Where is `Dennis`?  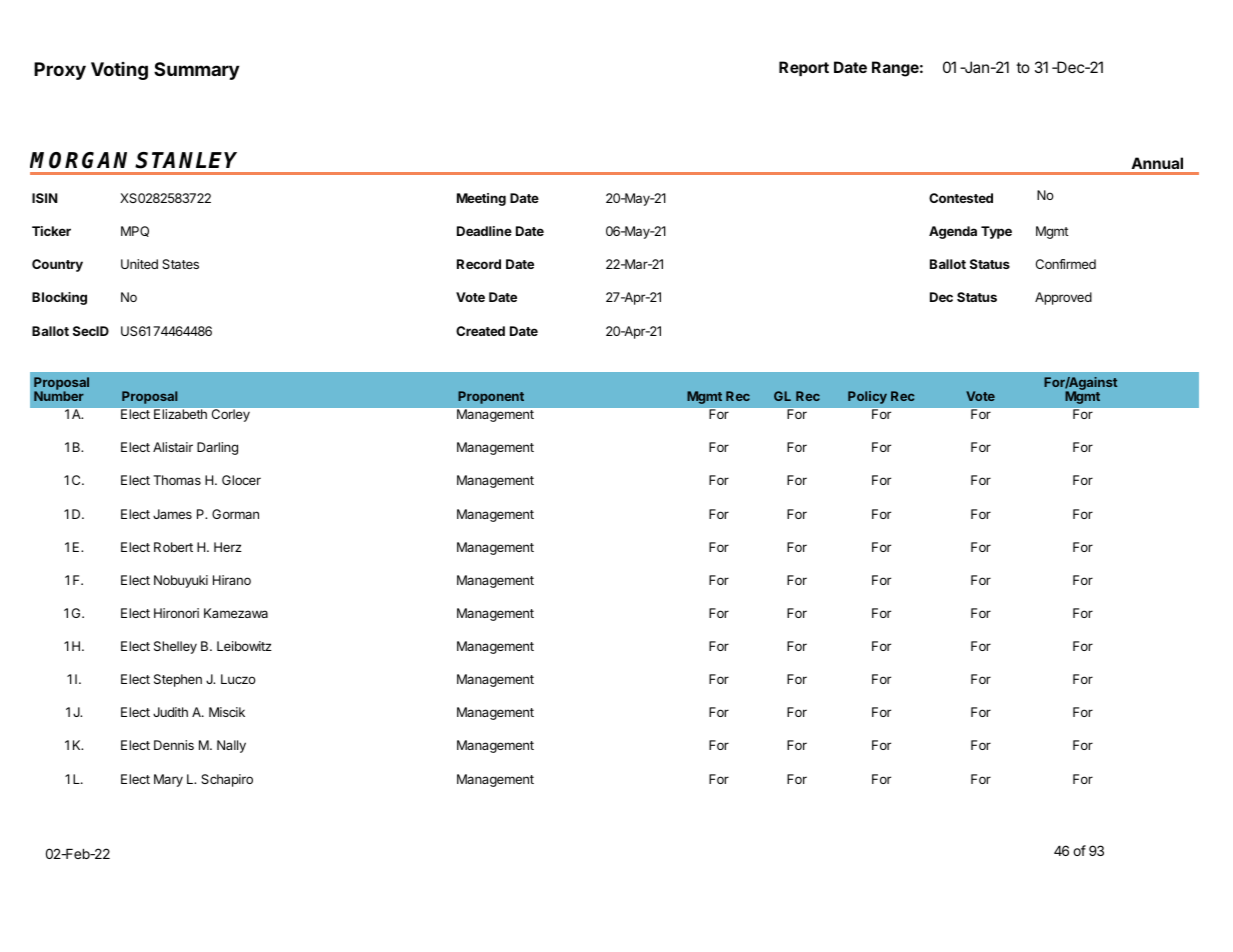 Dennis is located at coordinates (174, 745).
